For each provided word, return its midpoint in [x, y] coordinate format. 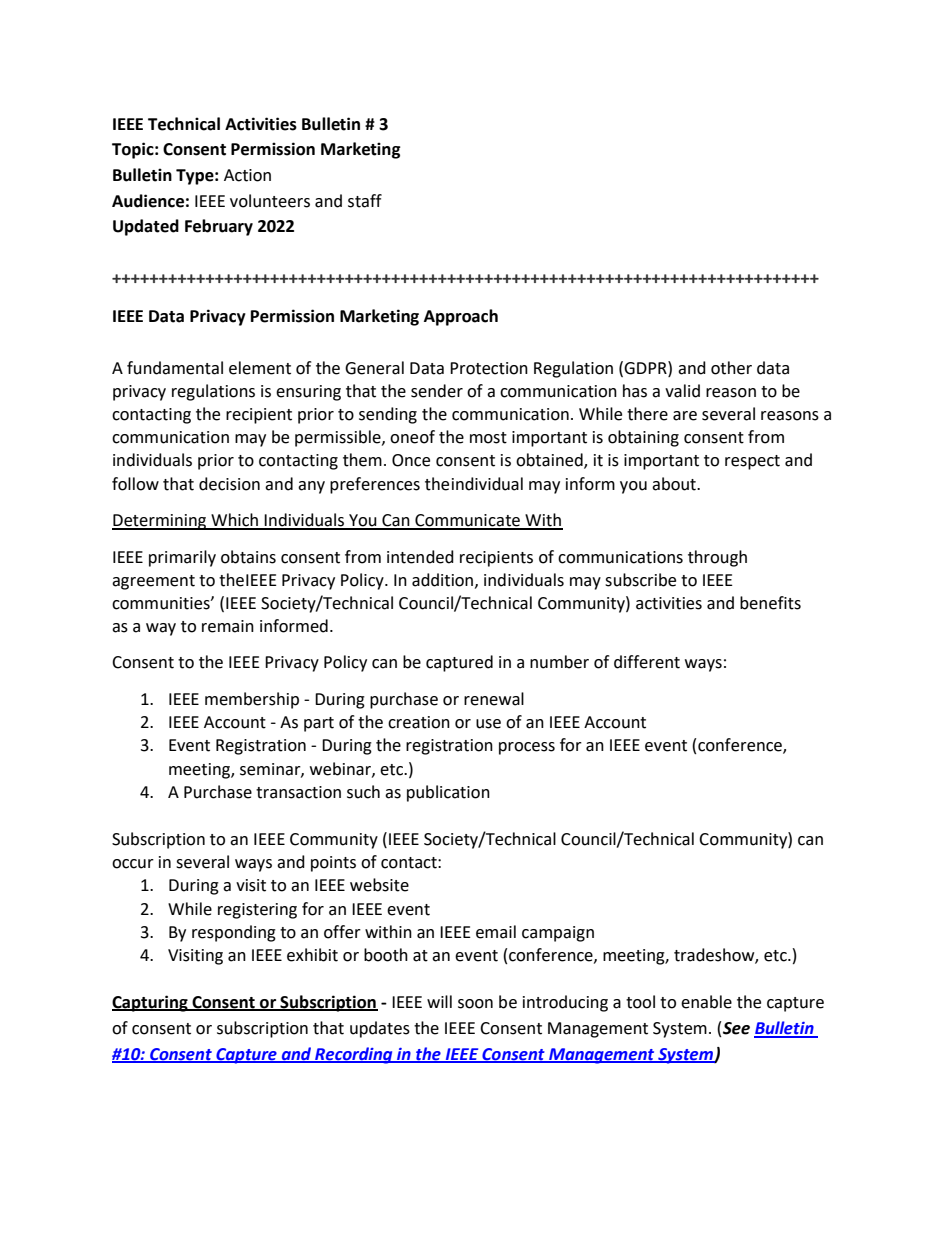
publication [448, 793]
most [488, 438]
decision [229, 484]
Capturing [151, 1003]
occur [133, 864]
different [647, 662]
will [439, 1001]
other [731, 368]
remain [228, 626]
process [527, 748]
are [685, 416]
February [219, 227]
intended [420, 557]
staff [365, 201]
